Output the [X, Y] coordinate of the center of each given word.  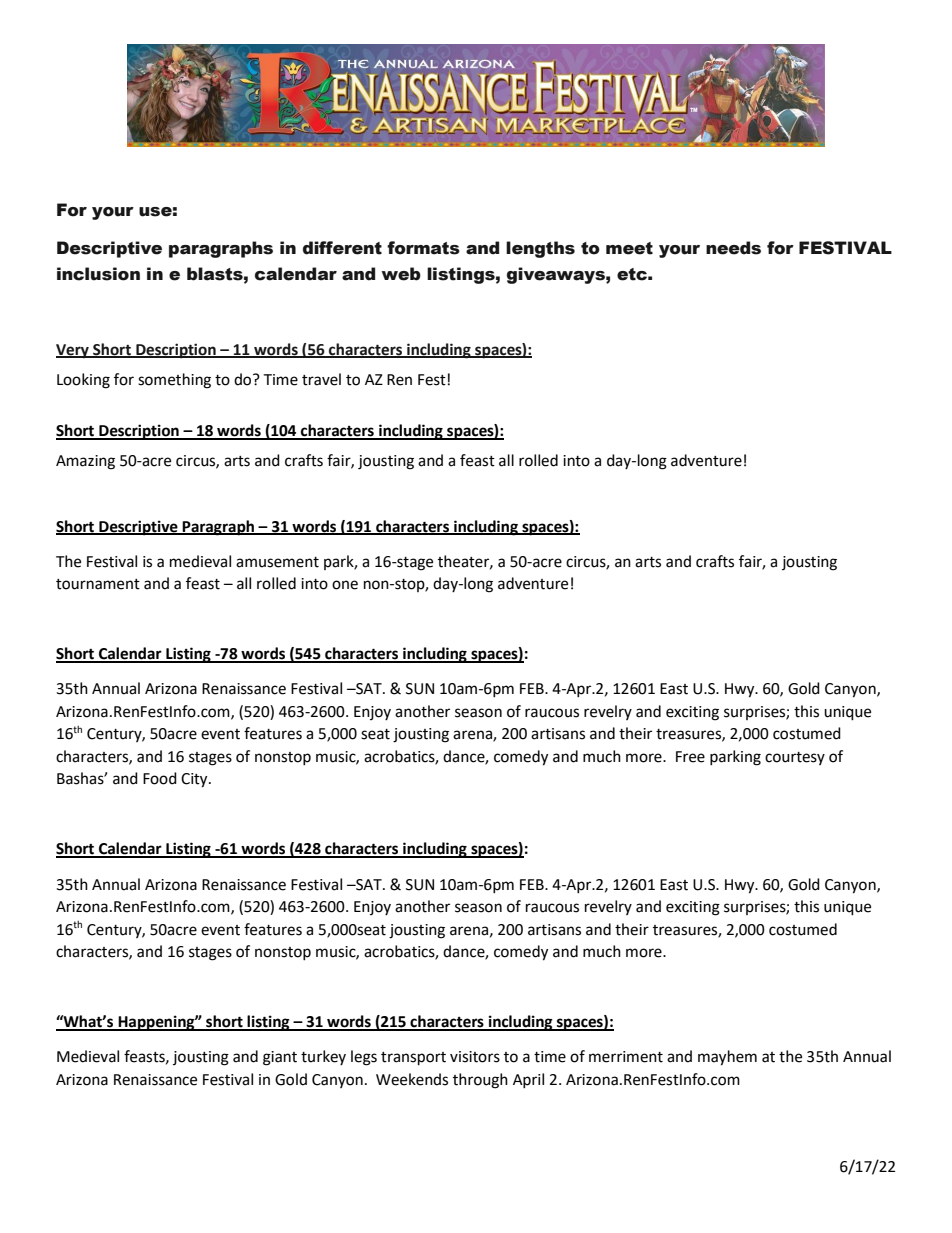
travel [321, 379]
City [195, 780]
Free [690, 757]
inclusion [98, 274]
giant [280, 1058]
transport [413, 1059]
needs [733, 248]
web [401, 274]
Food [160, 778]
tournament [98, 584]
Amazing [85, 462]
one [345, 585]
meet [629, 248]
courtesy [795, 758]
